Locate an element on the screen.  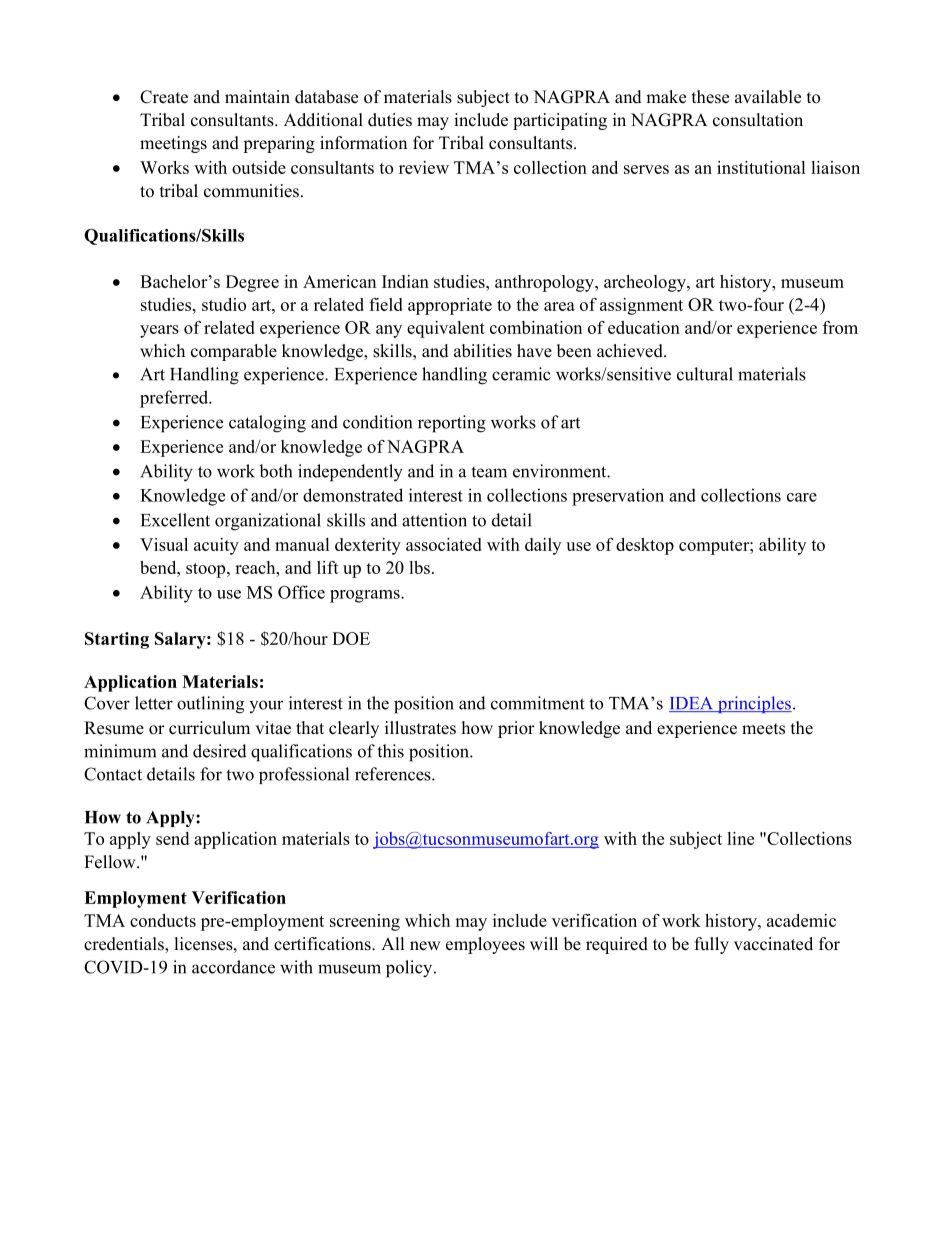
references is located at coordinates (394, 774).
